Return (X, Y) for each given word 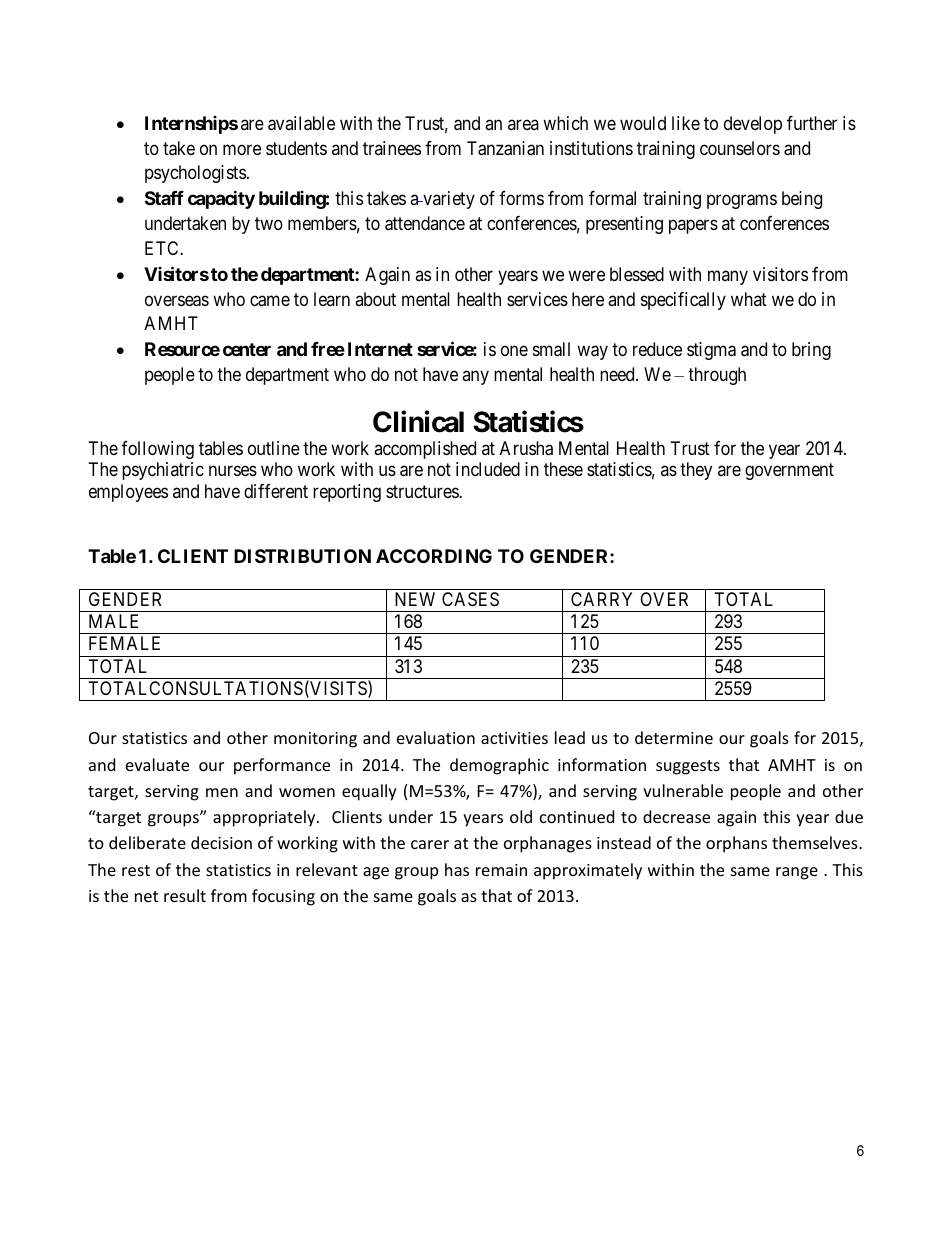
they (696, 471)
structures (423, 491)
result (185, 895)
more (242, 149)
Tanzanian (505, 148)
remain (501, 870)
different (276, 491)
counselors (740, 148)
